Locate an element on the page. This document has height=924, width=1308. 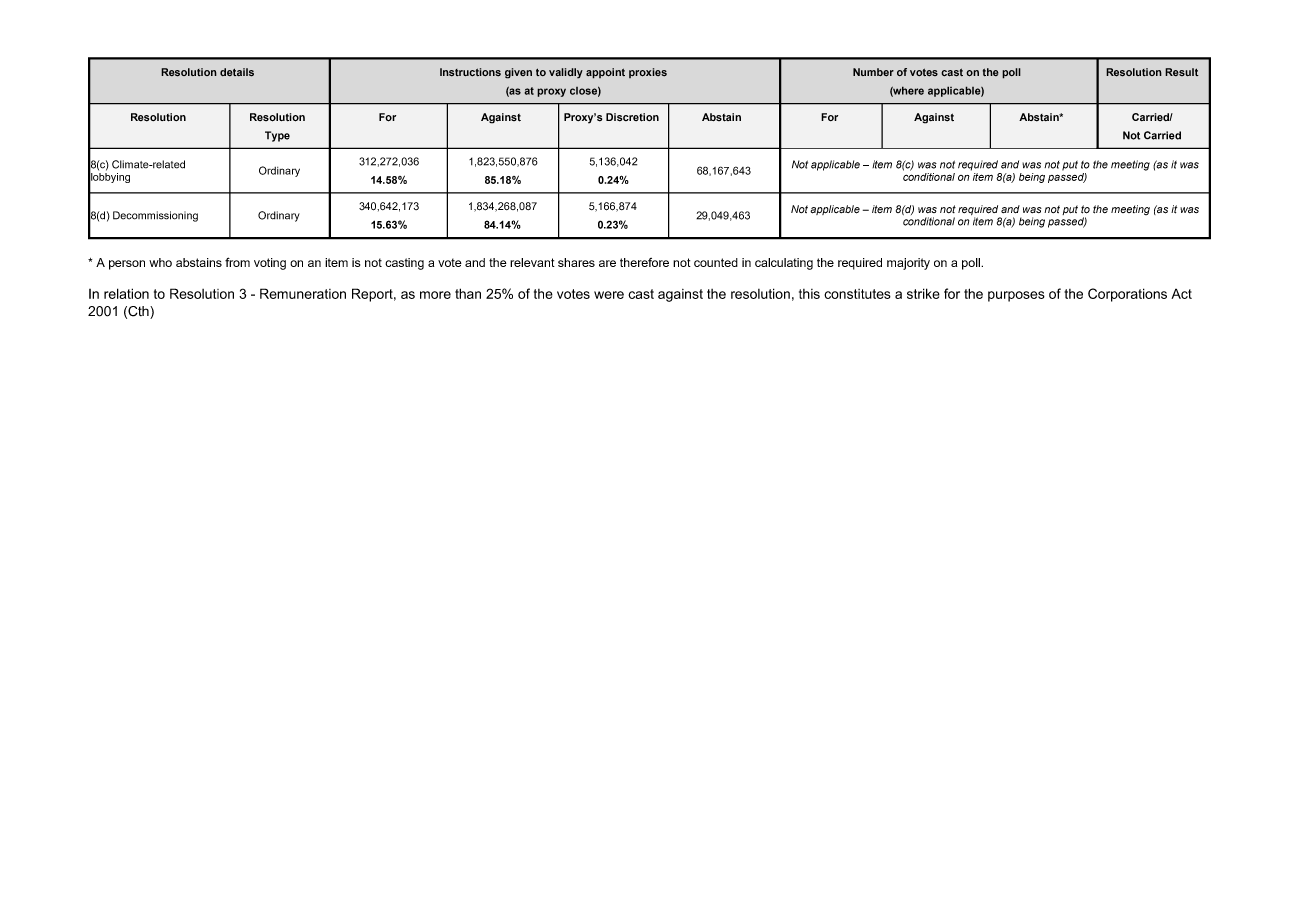
Remuneration is located at coordinates (303, 293).
